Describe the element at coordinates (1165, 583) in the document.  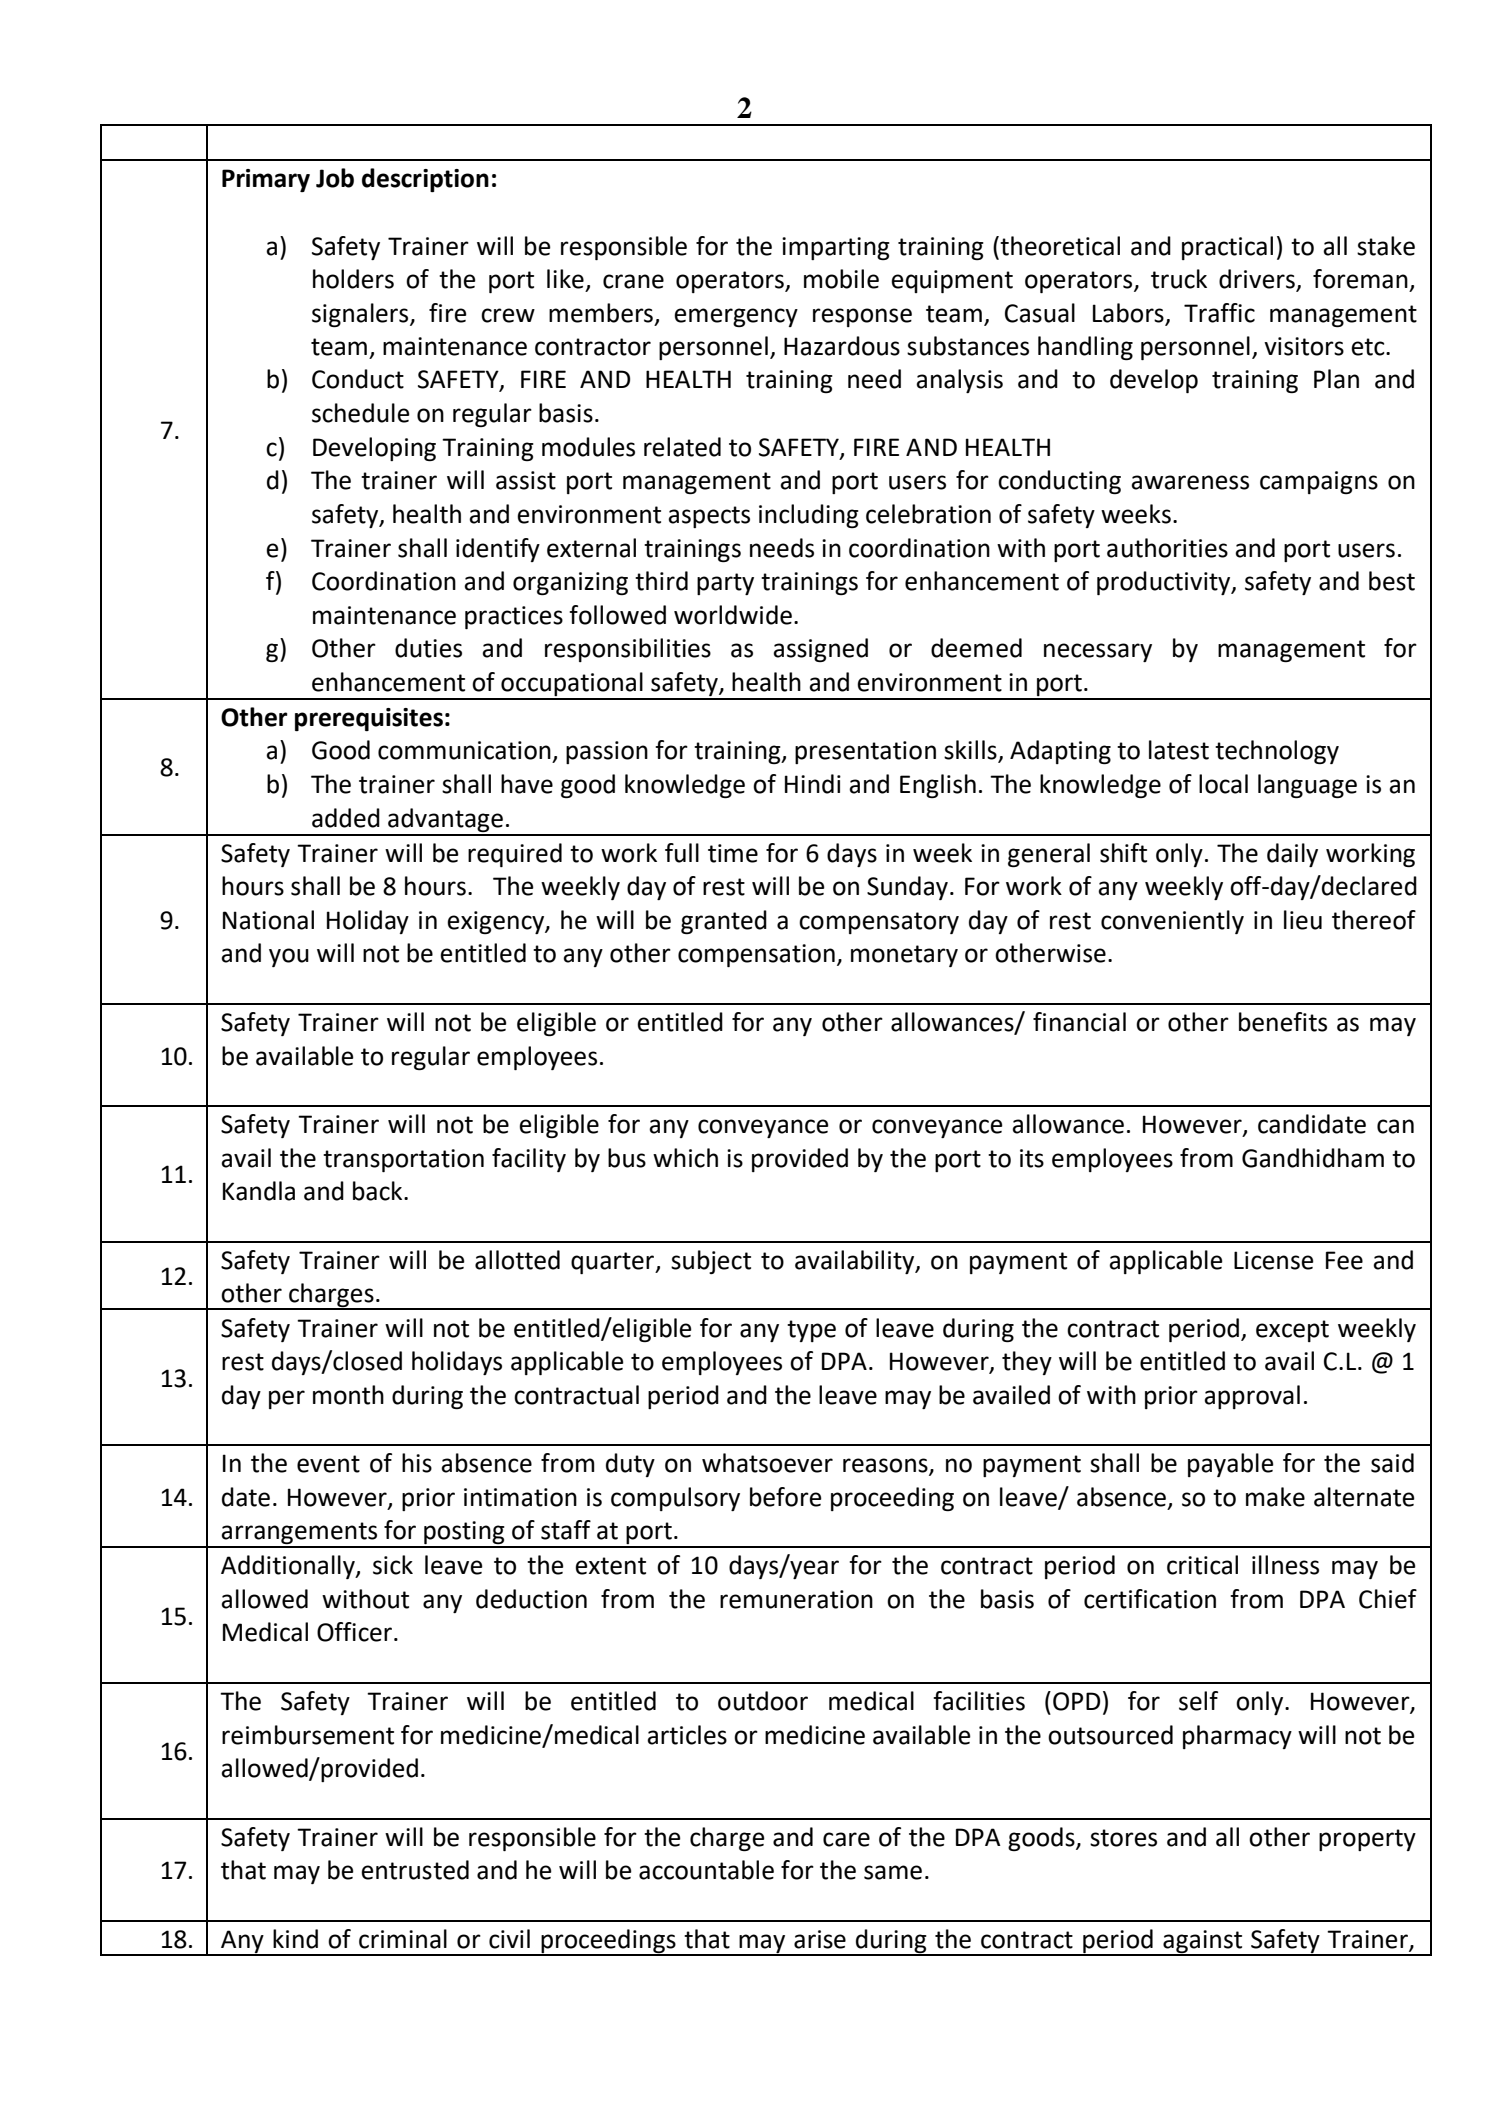
I see `productivity` at that location.
